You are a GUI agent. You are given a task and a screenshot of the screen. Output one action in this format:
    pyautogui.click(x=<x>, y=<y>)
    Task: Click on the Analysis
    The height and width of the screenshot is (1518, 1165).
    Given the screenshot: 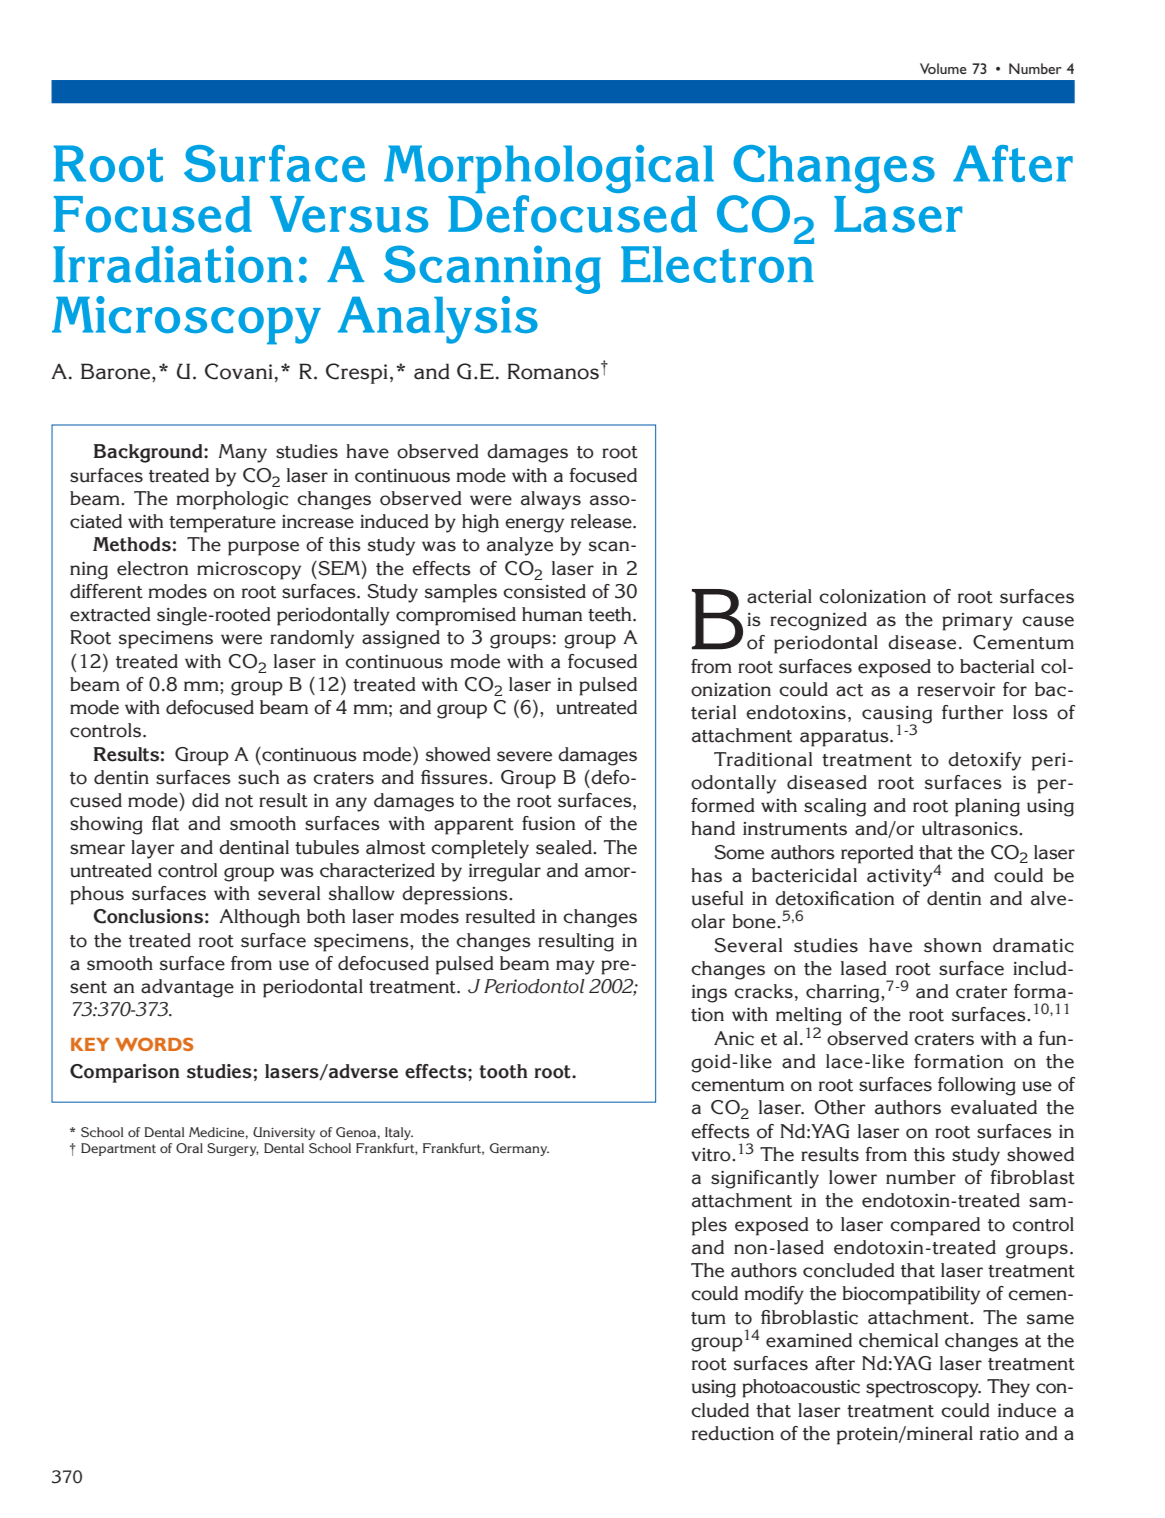 What is the action you would take?
    pyautogui.click(x=438, y=320)
